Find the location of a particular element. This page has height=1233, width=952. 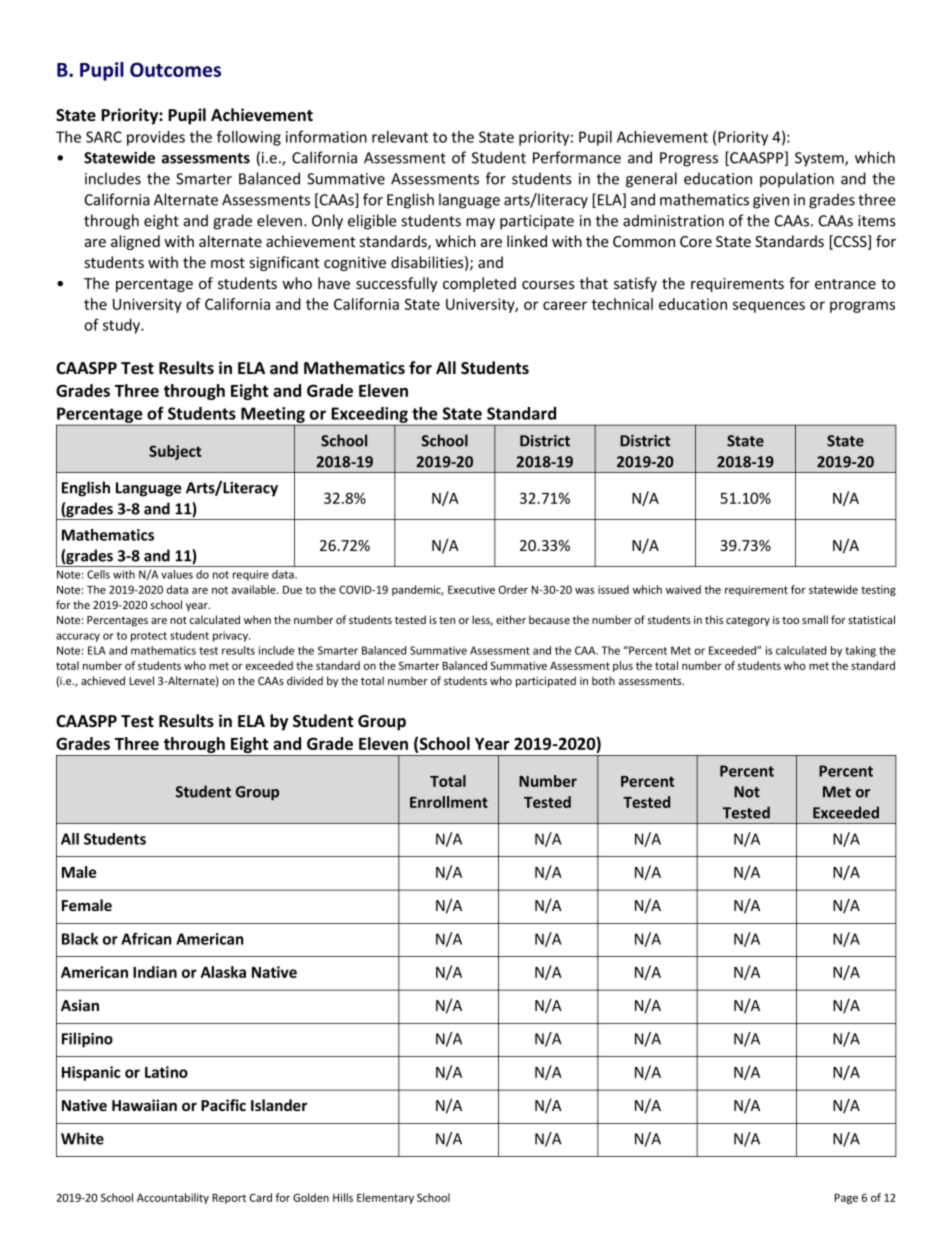

relevant is located at coordinates (400, 137).
